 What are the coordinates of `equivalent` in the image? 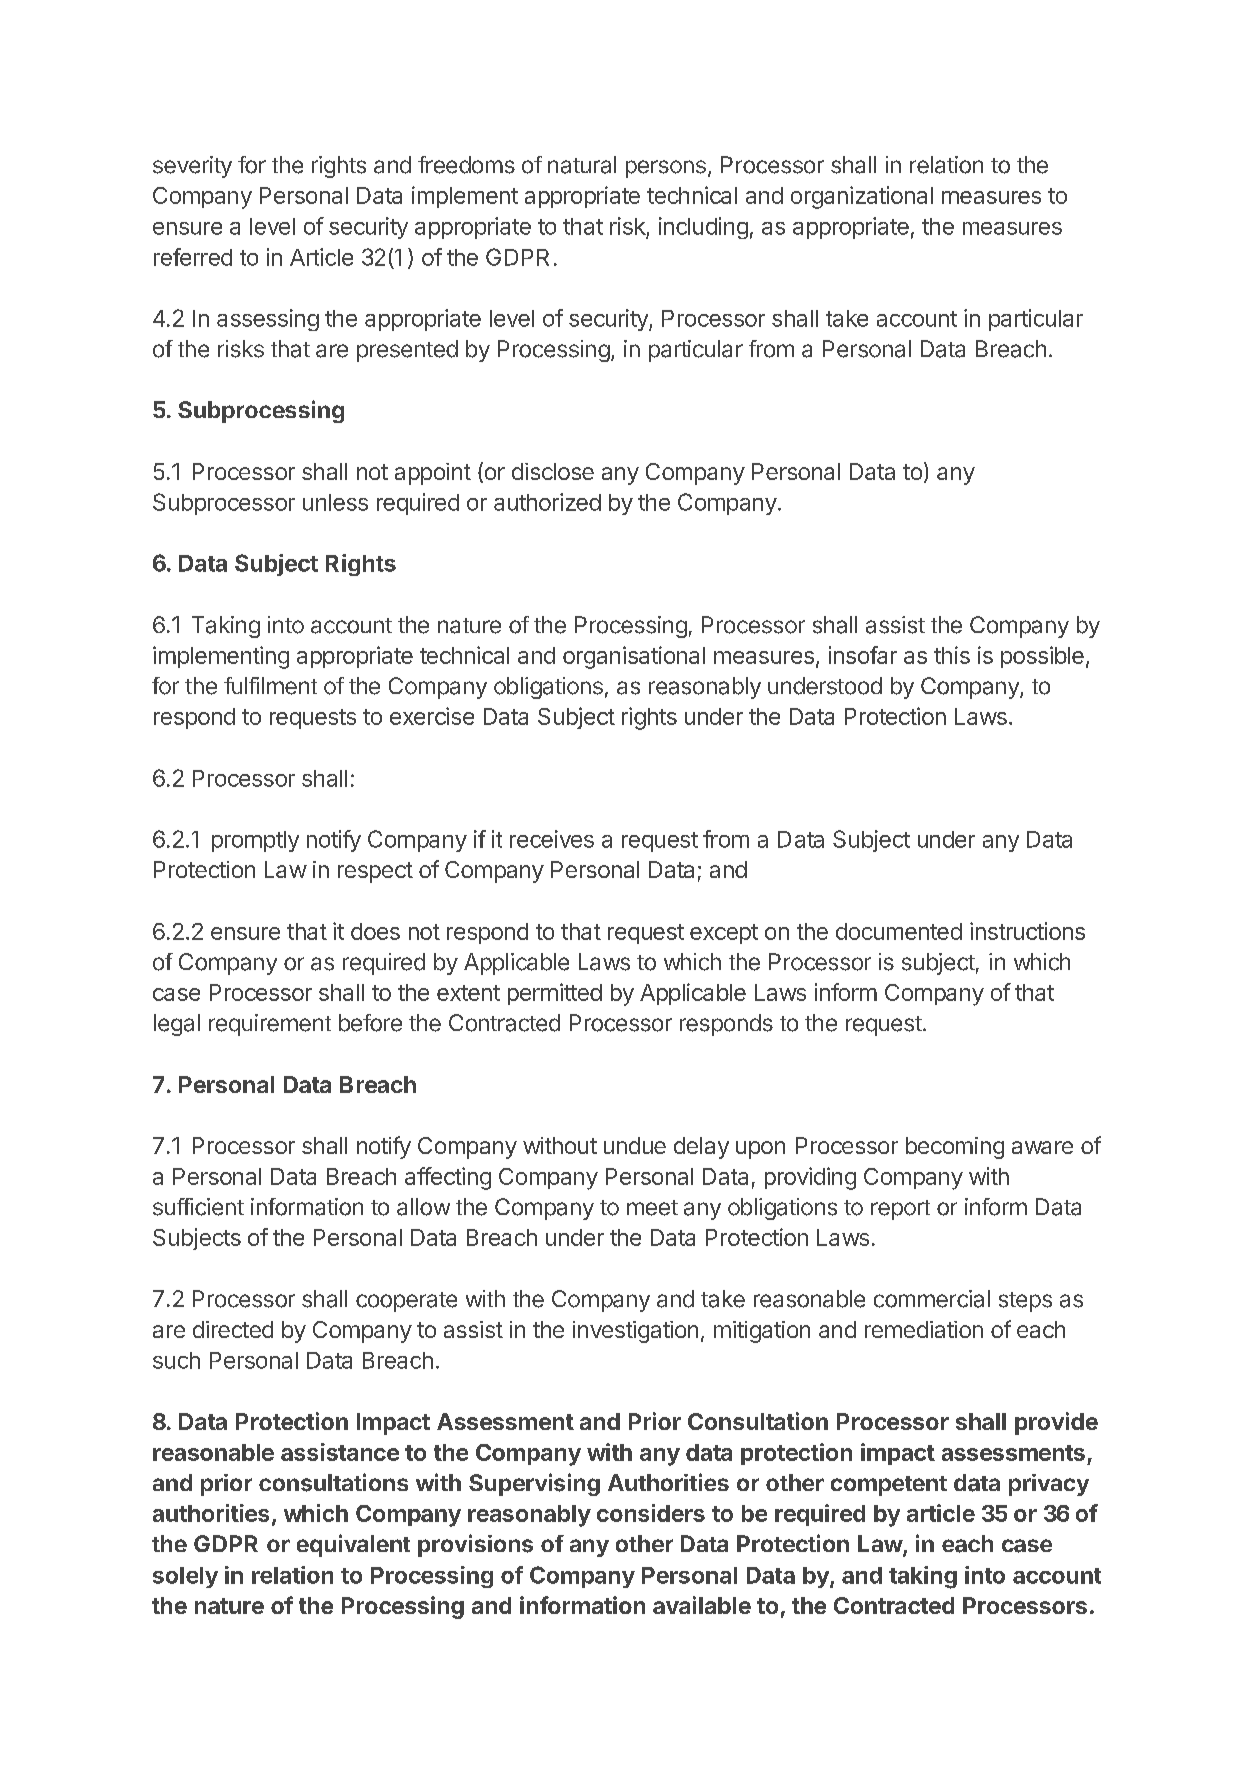 It's located at (353, 1545).
